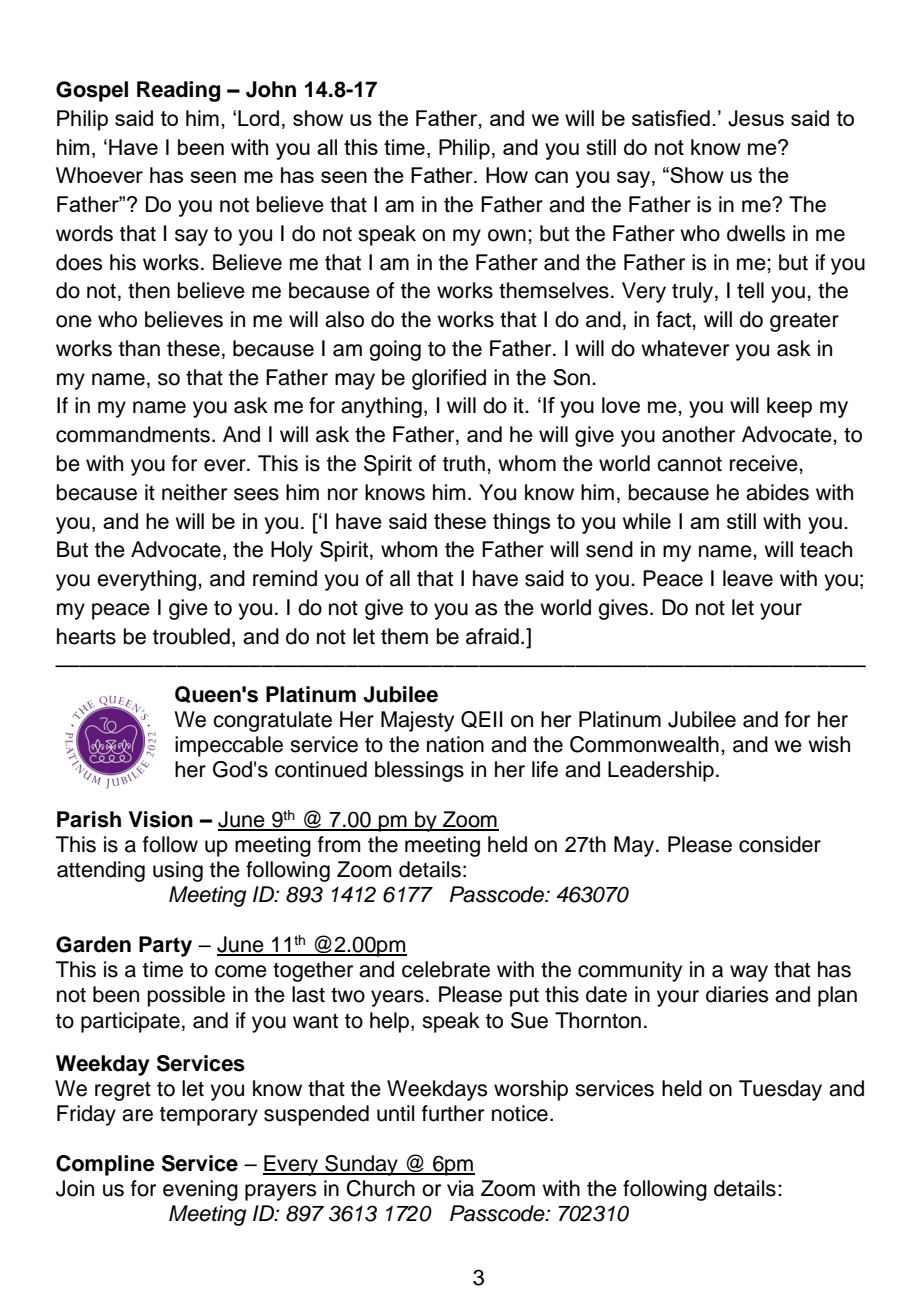  Describe the element at coordinates (756, 118) in the page. I see `Jesus` at that location.
